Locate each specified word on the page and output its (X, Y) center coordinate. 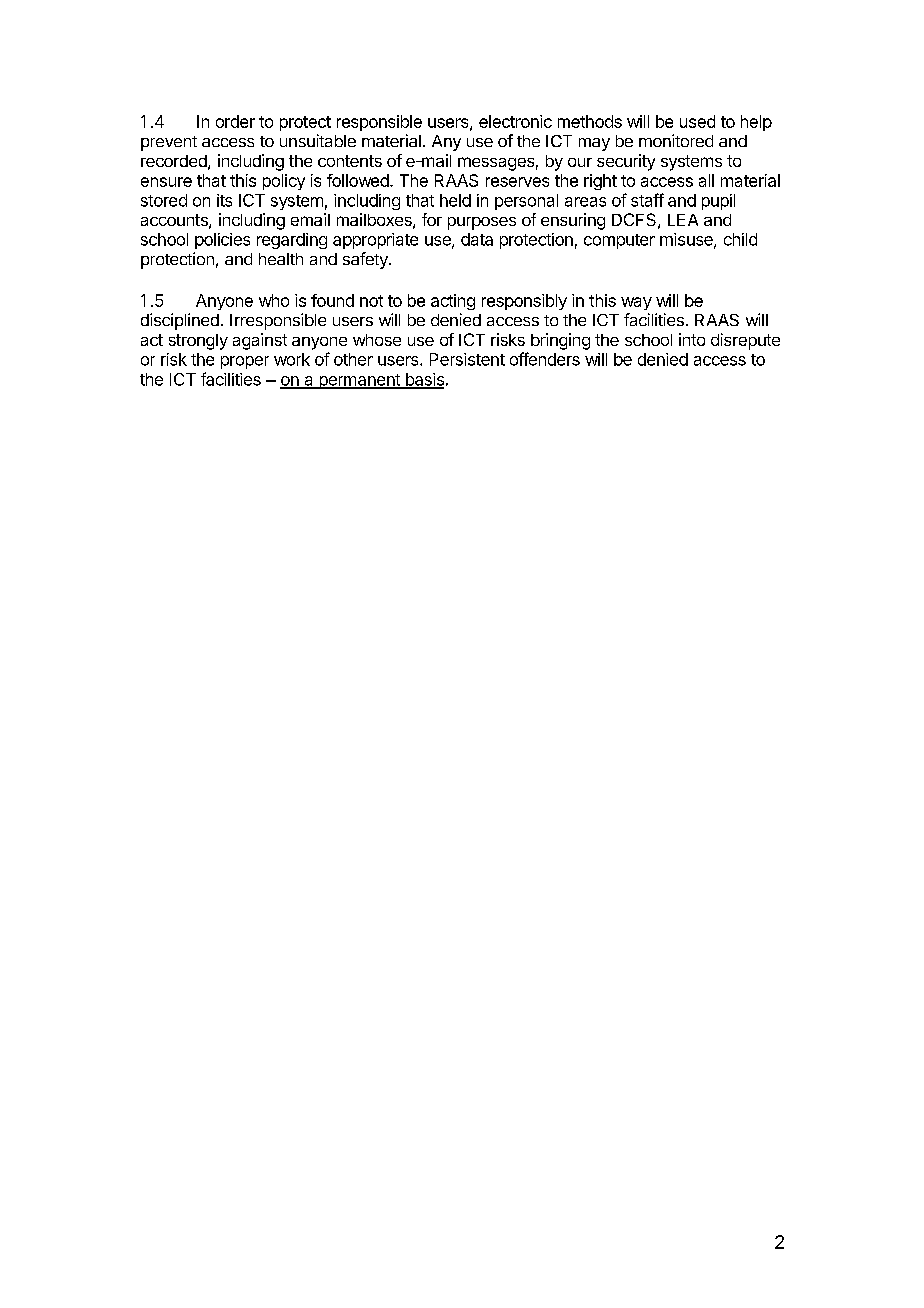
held (455, 200)
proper (245, 362)
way (636, 303)
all (706, 180)
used (697, 121)
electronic (515, 121)
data (477, 239)
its (224, 200)
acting (453, 302)
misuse (687, 240)
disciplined (180, 321)
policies (222, 241)
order (235, 121)
